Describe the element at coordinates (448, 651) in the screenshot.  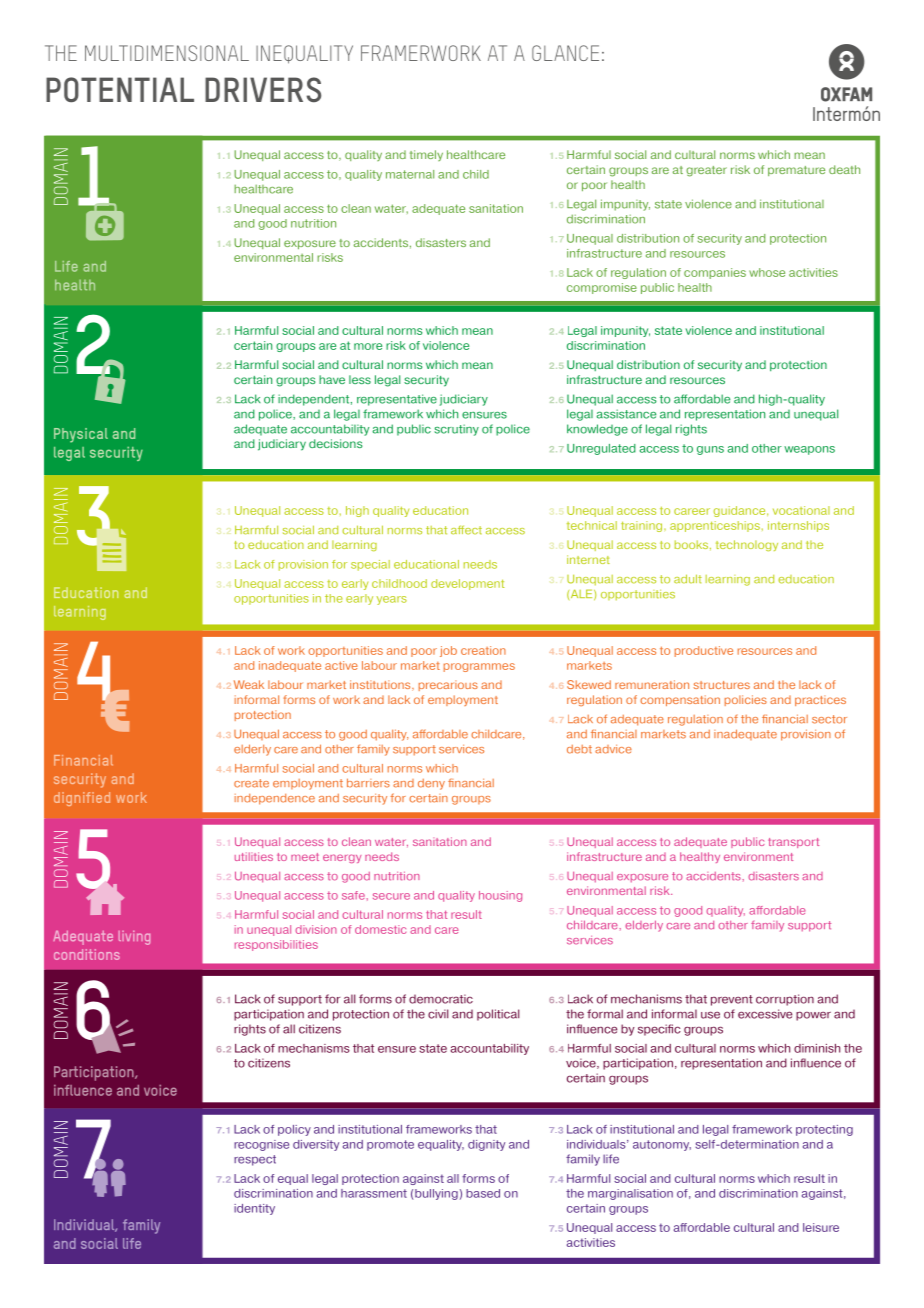
I see `job` at that location.
